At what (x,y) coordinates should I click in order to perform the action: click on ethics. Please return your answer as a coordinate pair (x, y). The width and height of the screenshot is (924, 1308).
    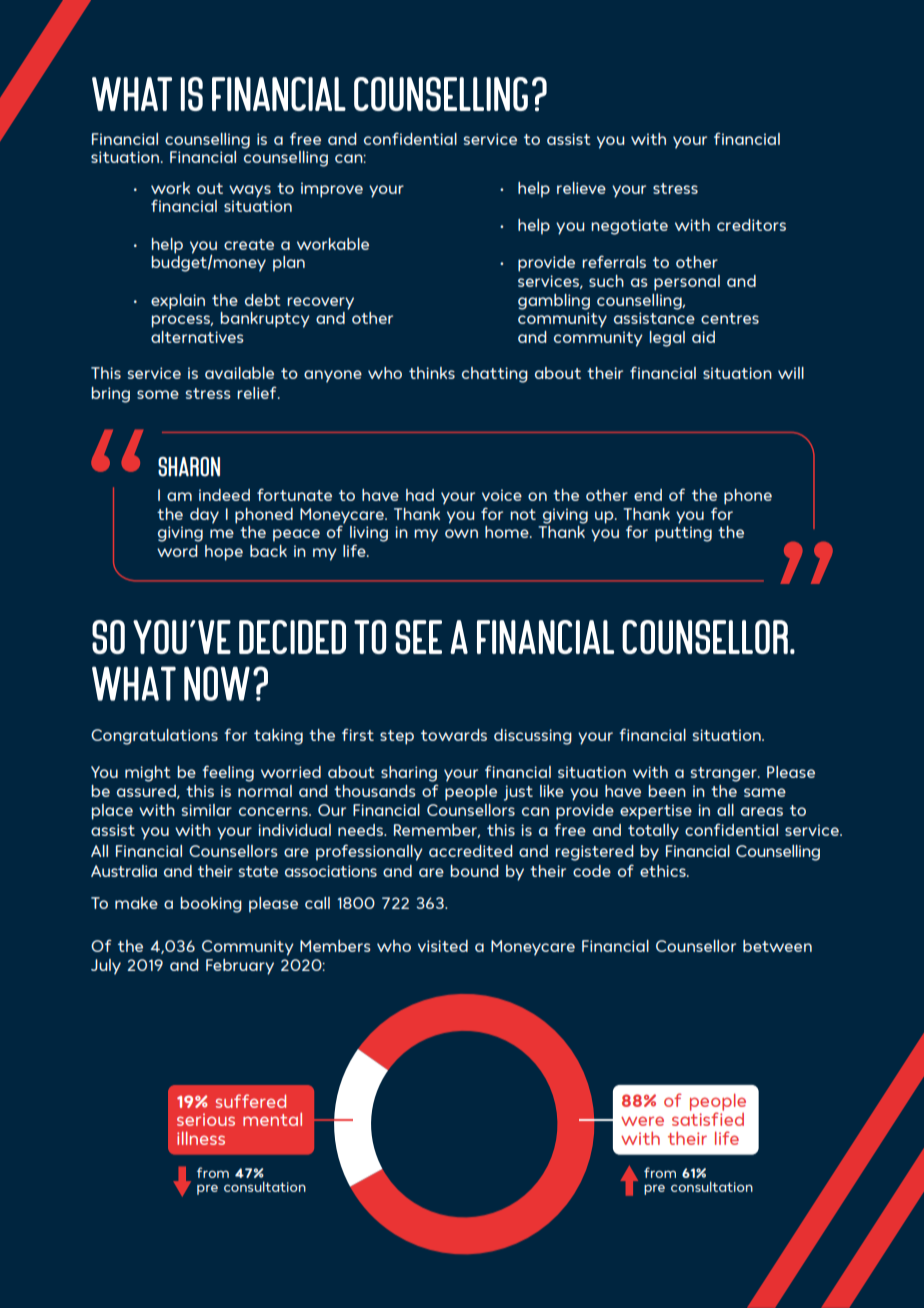
    Looking at the image, I should click on (664, 871).
